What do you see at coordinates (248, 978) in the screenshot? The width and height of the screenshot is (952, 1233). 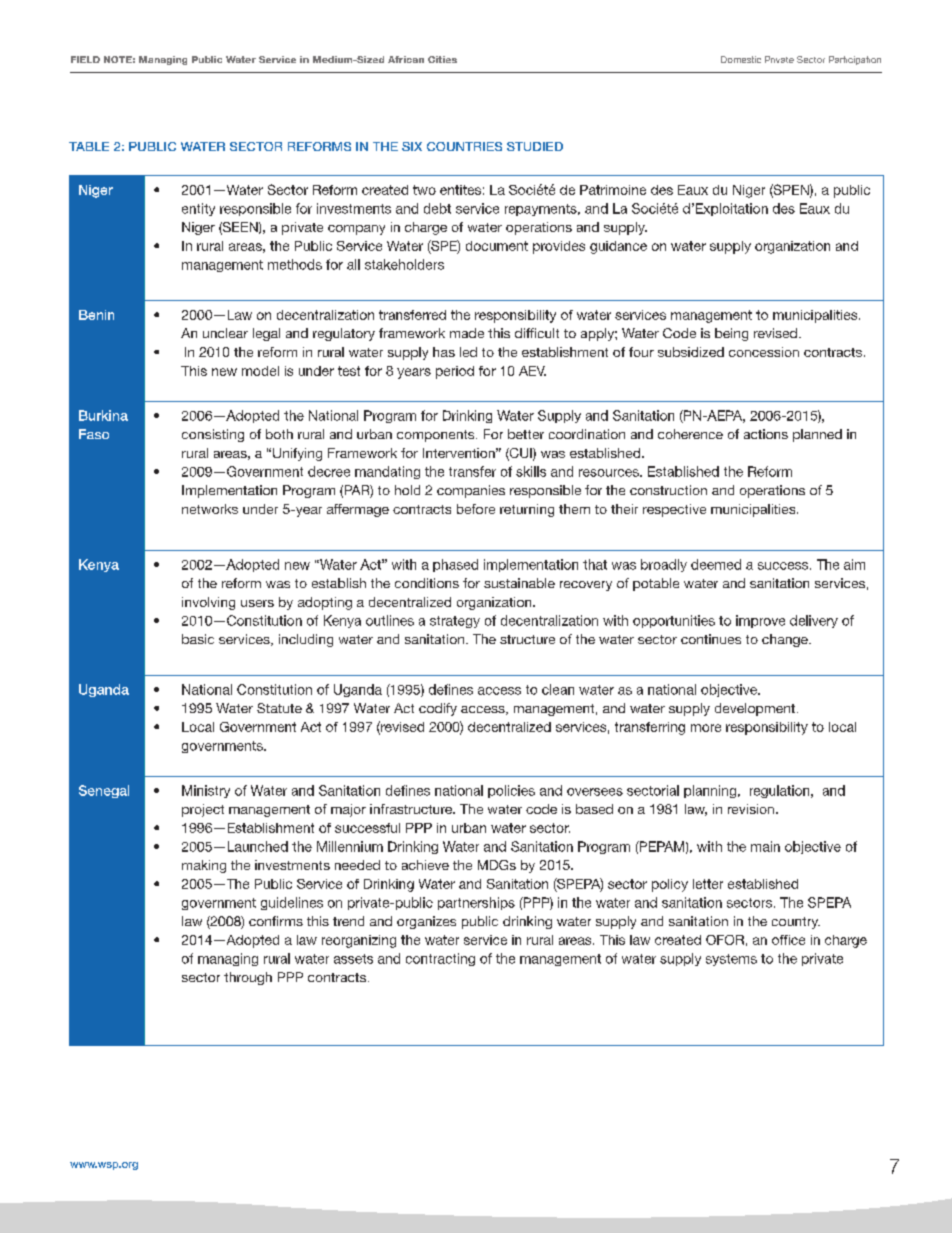 I see `through` at bounding box center [248, 978].
